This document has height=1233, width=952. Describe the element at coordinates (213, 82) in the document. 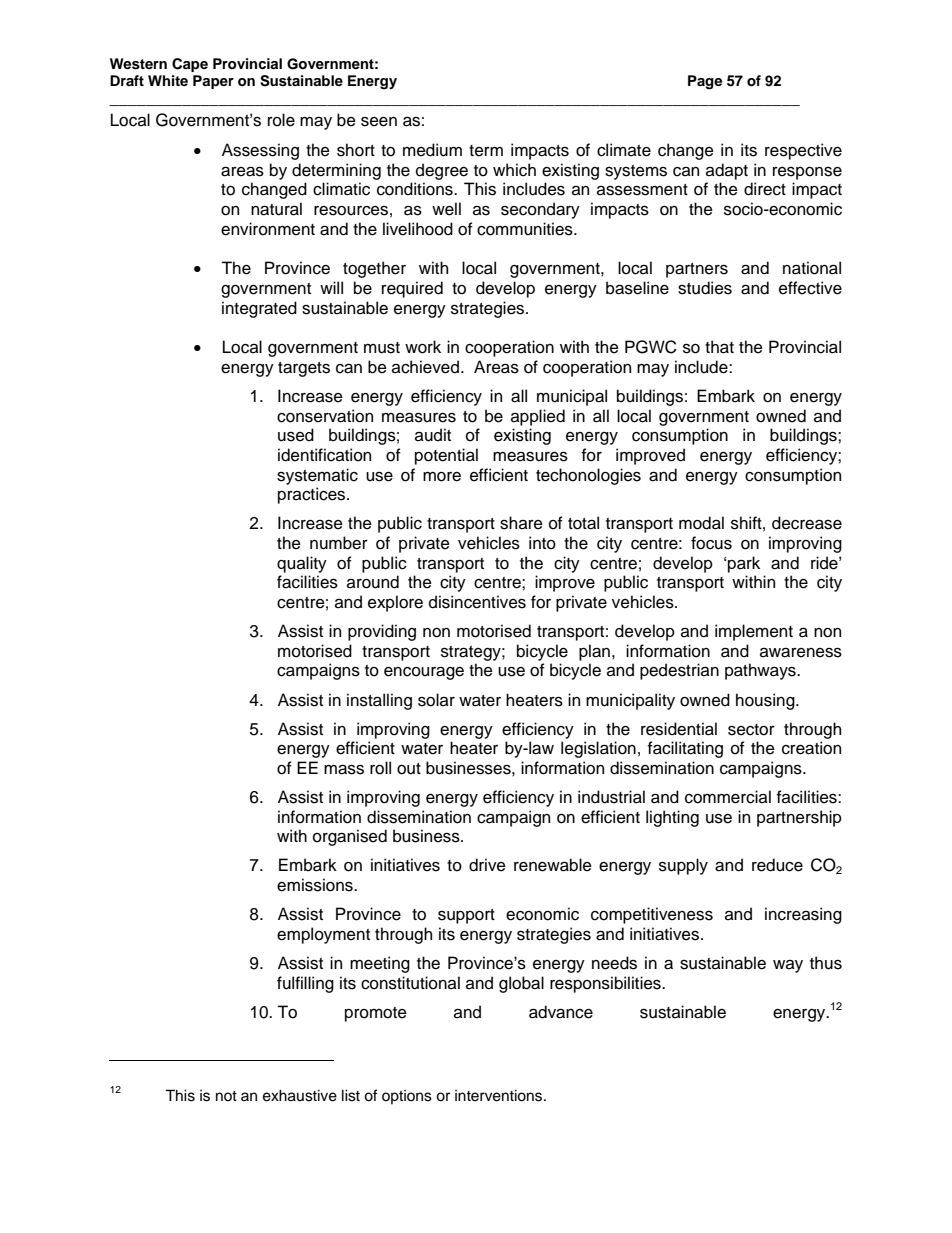

I see `Paper` at that location.
